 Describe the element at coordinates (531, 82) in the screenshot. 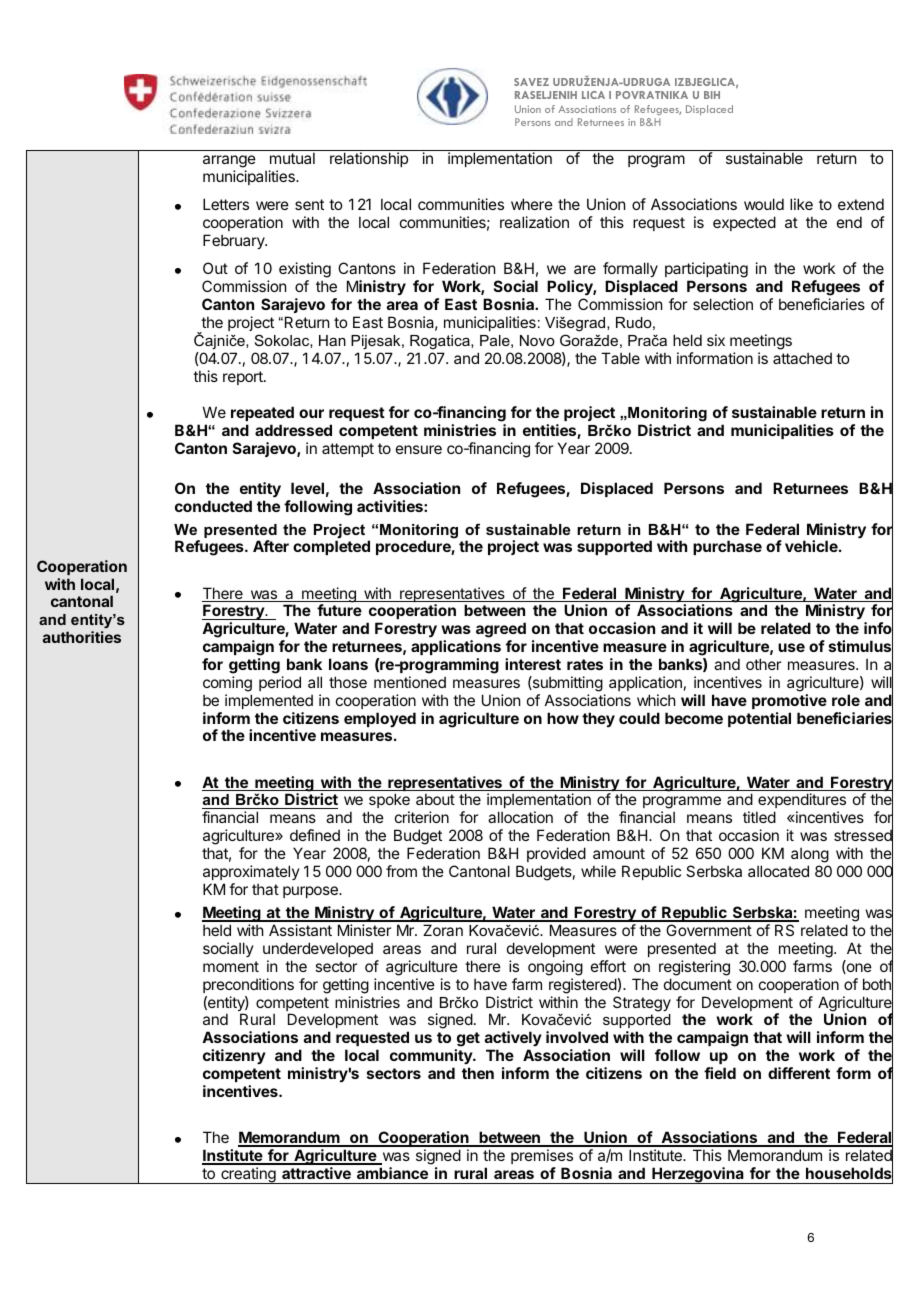

I see `SAVEZ` at that location.
